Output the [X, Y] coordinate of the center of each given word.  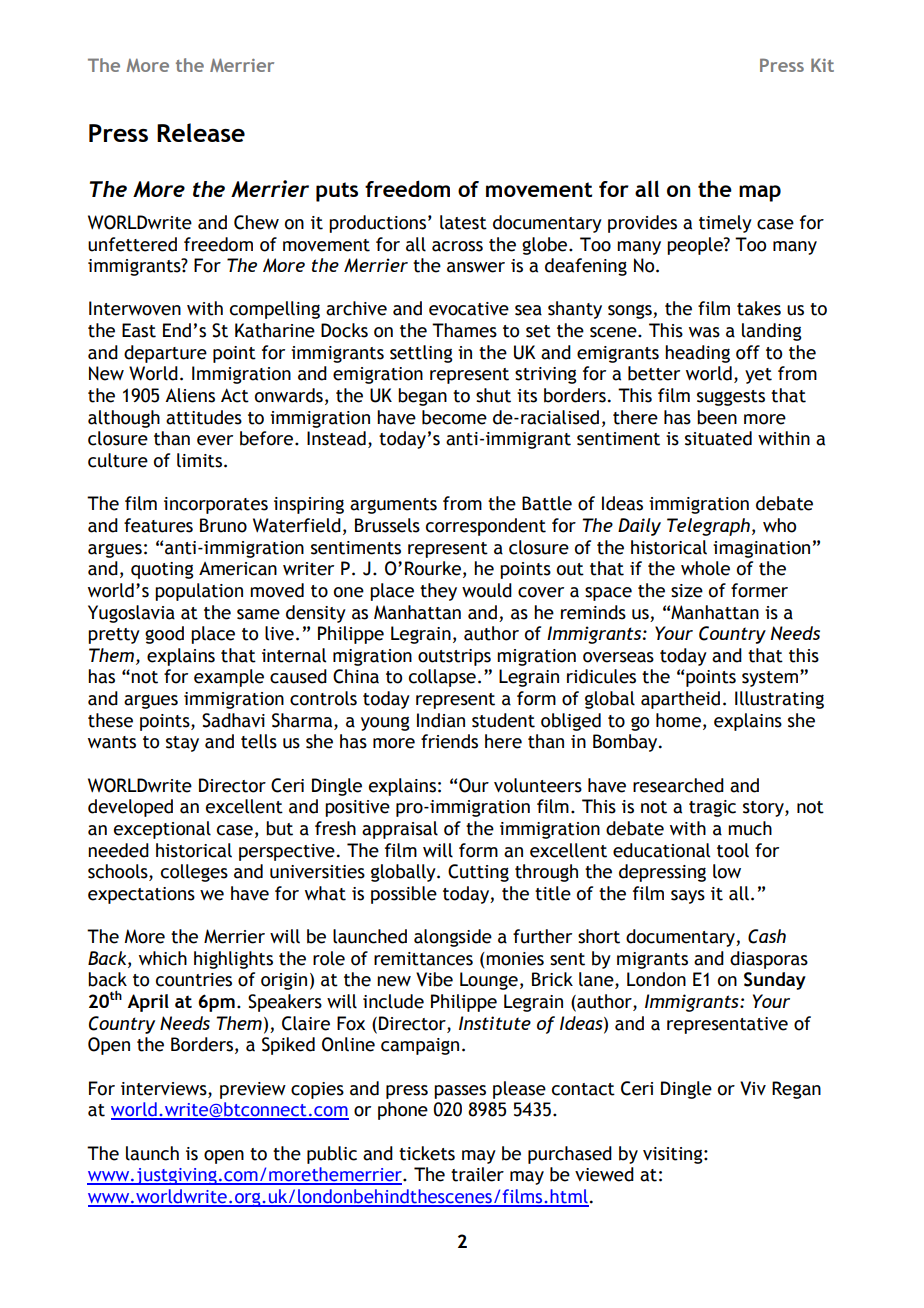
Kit [822, 65]
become [454, 417]
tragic [712, 808]
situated [718, 438]
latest [463, 222]
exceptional [162, 830]
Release [201, 132]
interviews [165, 1089]
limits [199, 460]
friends [449, 741]
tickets [427, 1153]
